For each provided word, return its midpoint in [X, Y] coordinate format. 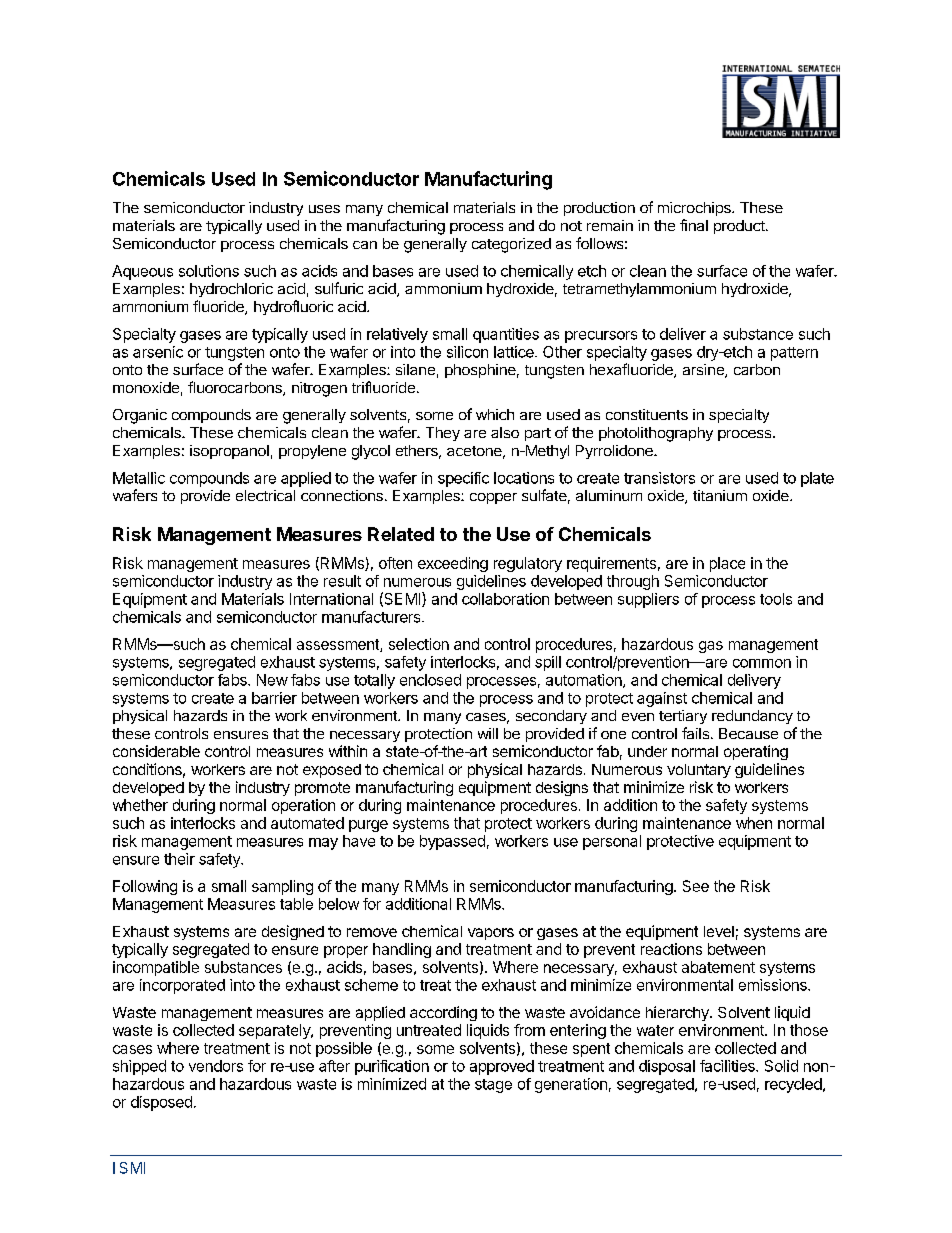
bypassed [452, 842]
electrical [265, 495]
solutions [209, 271]
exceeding [453, 564]
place [727, 564]
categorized [511, 245]
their [179, 859]
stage [493, 1086]
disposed [161, 1103]
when [754, 823]
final [694, 225]
